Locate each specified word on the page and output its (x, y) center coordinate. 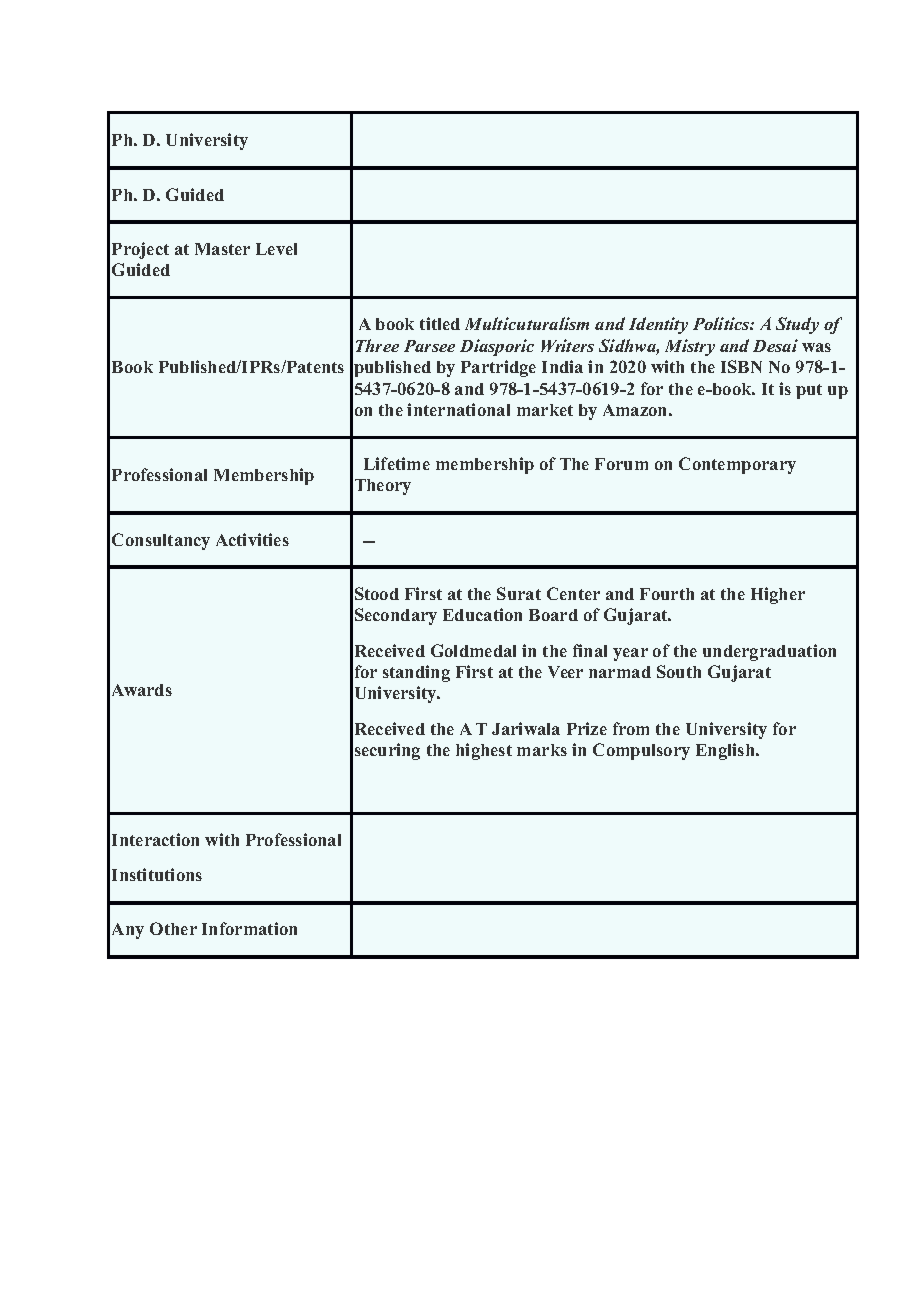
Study (797, 325)
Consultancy (161, 541)
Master (222, 249)
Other (173, 928)
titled (440, 323)
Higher (778, 595)
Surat (519, 593)
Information (249, 928)
